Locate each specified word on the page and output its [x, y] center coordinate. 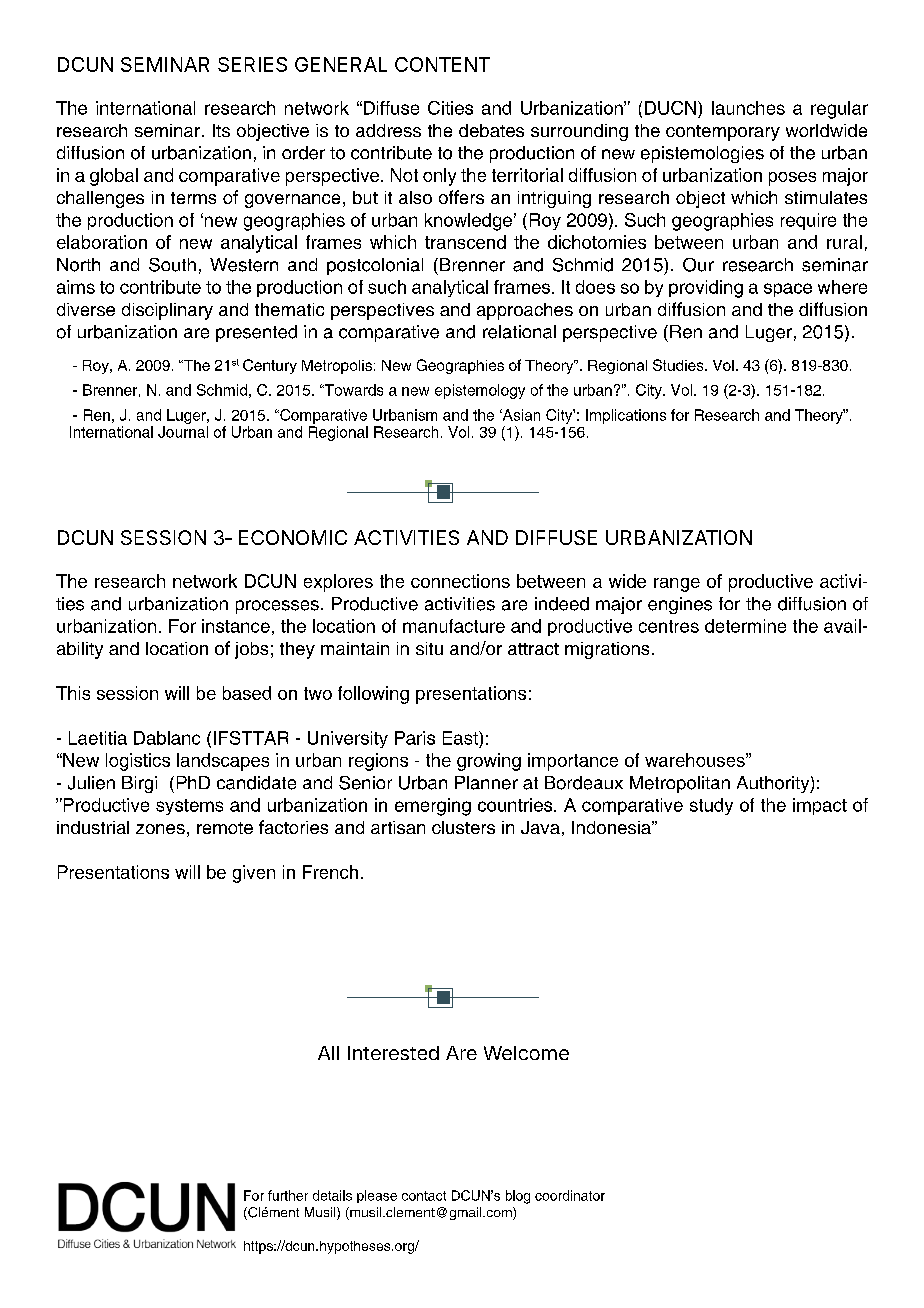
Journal [183, 432]
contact [424, 1196]
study [711, 806]
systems [189, 807]
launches [748, 108]
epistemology [480, 391]
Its [221, 130]
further [288, 1195]
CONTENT [442, 64]
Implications [626, 416]
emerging [433, 807]
